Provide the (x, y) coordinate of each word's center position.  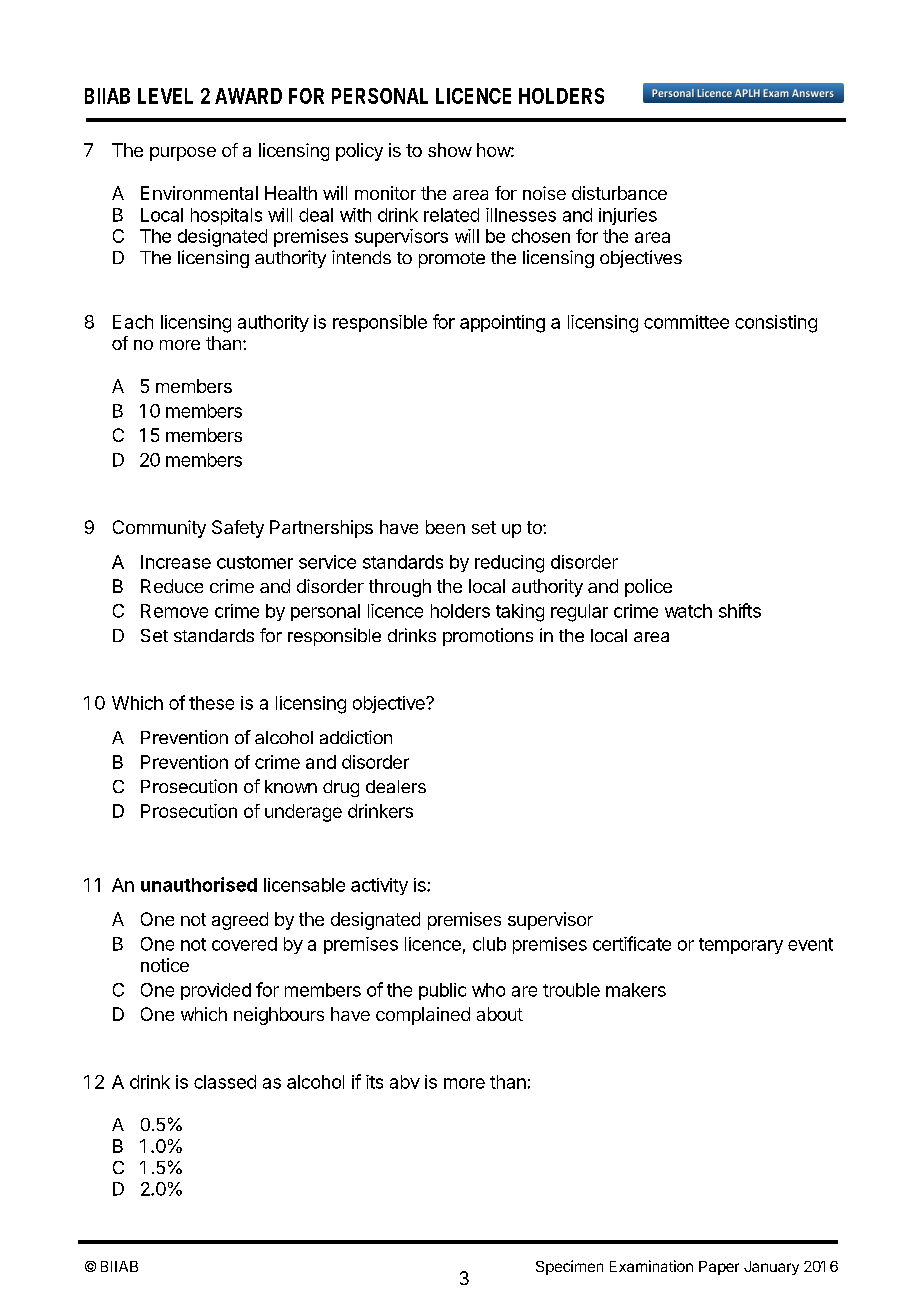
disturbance (619, 193)
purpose (183, 154)
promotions (488, 637)
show (450, 150)
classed (225, 1082)
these (211, 703)
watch (688, 611)
